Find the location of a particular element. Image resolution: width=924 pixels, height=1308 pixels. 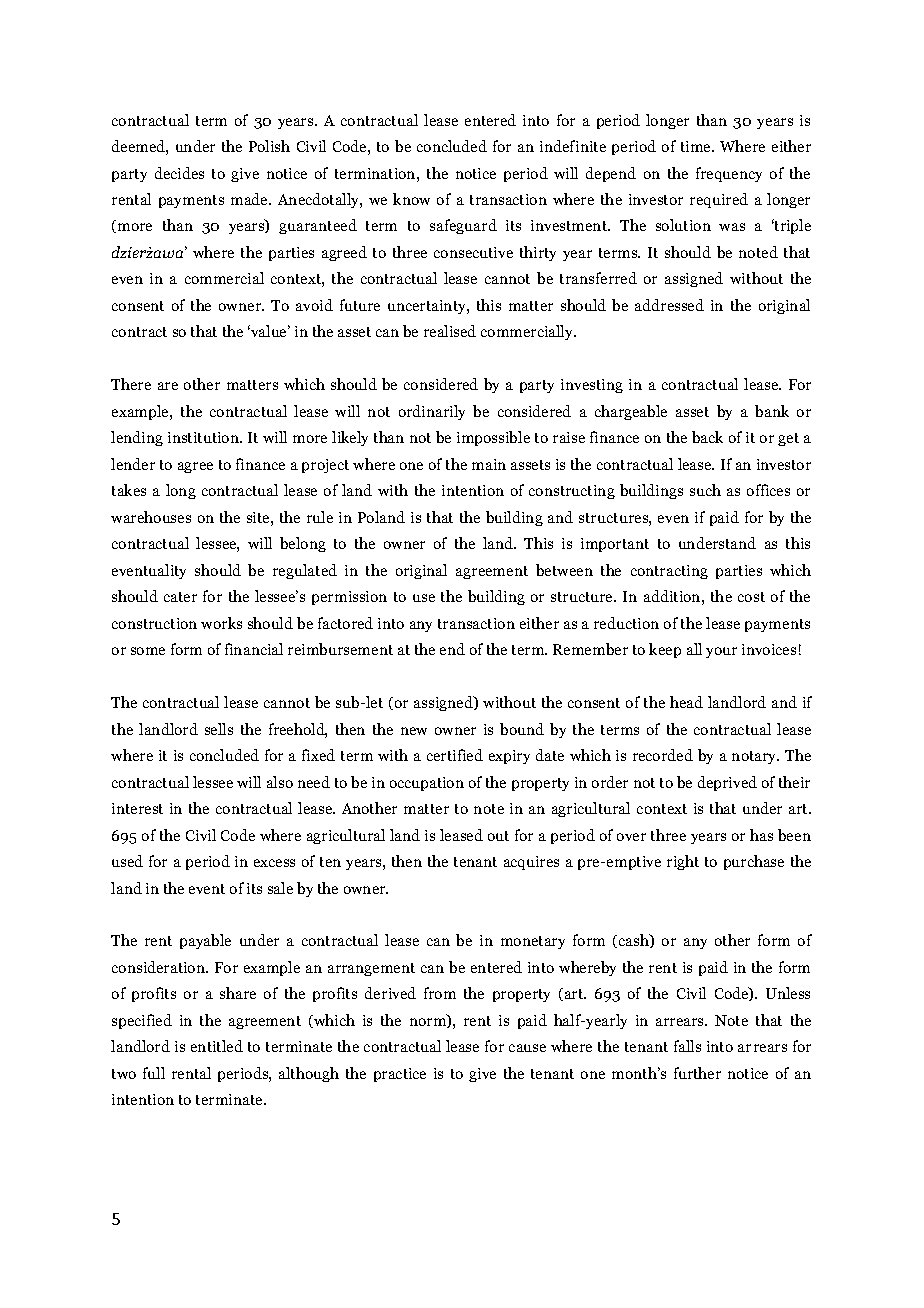

sells is located at coordinates (219, 729).
